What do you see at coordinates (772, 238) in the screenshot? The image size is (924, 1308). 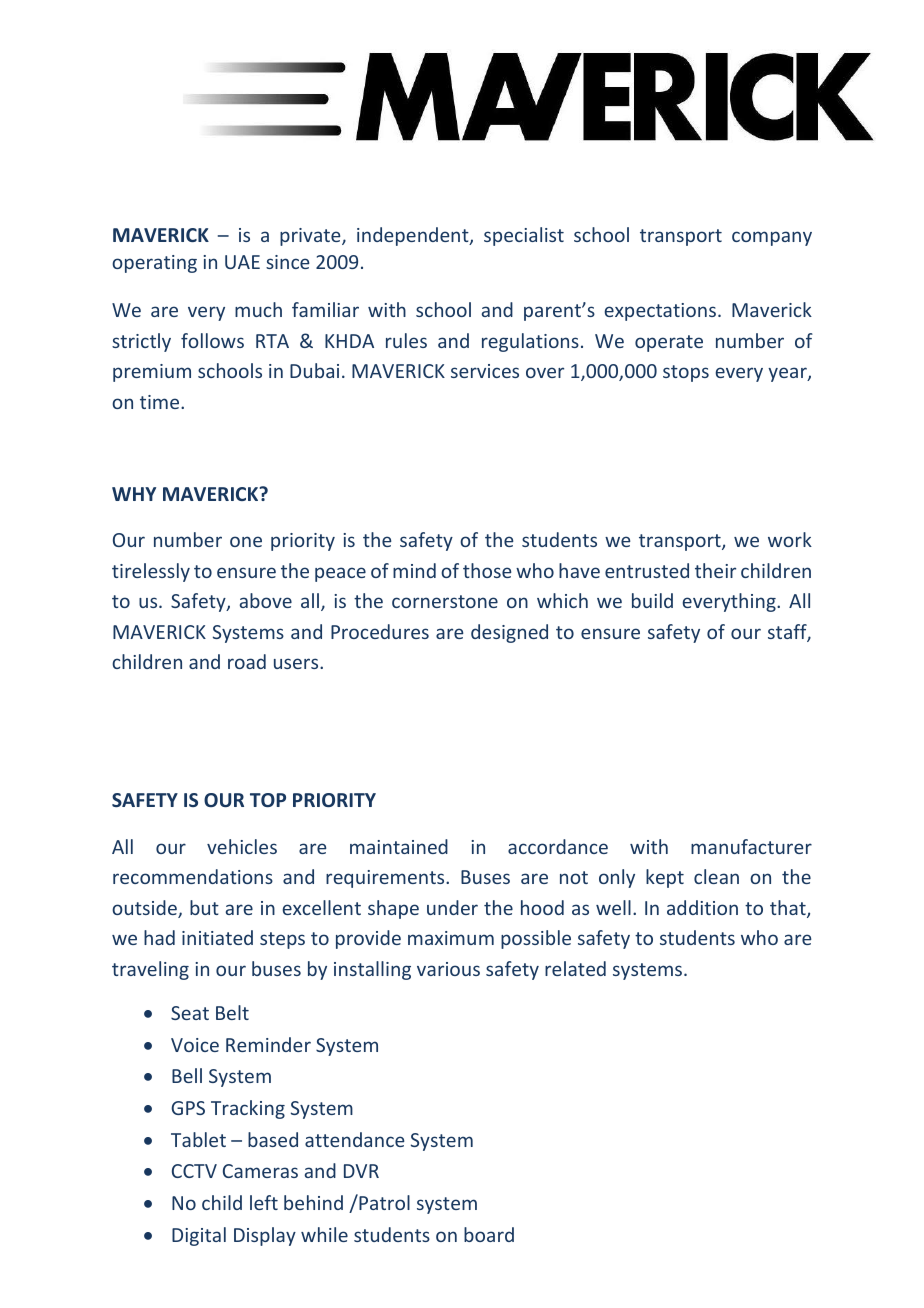 I see `company` at bounding box center [772, 238].
